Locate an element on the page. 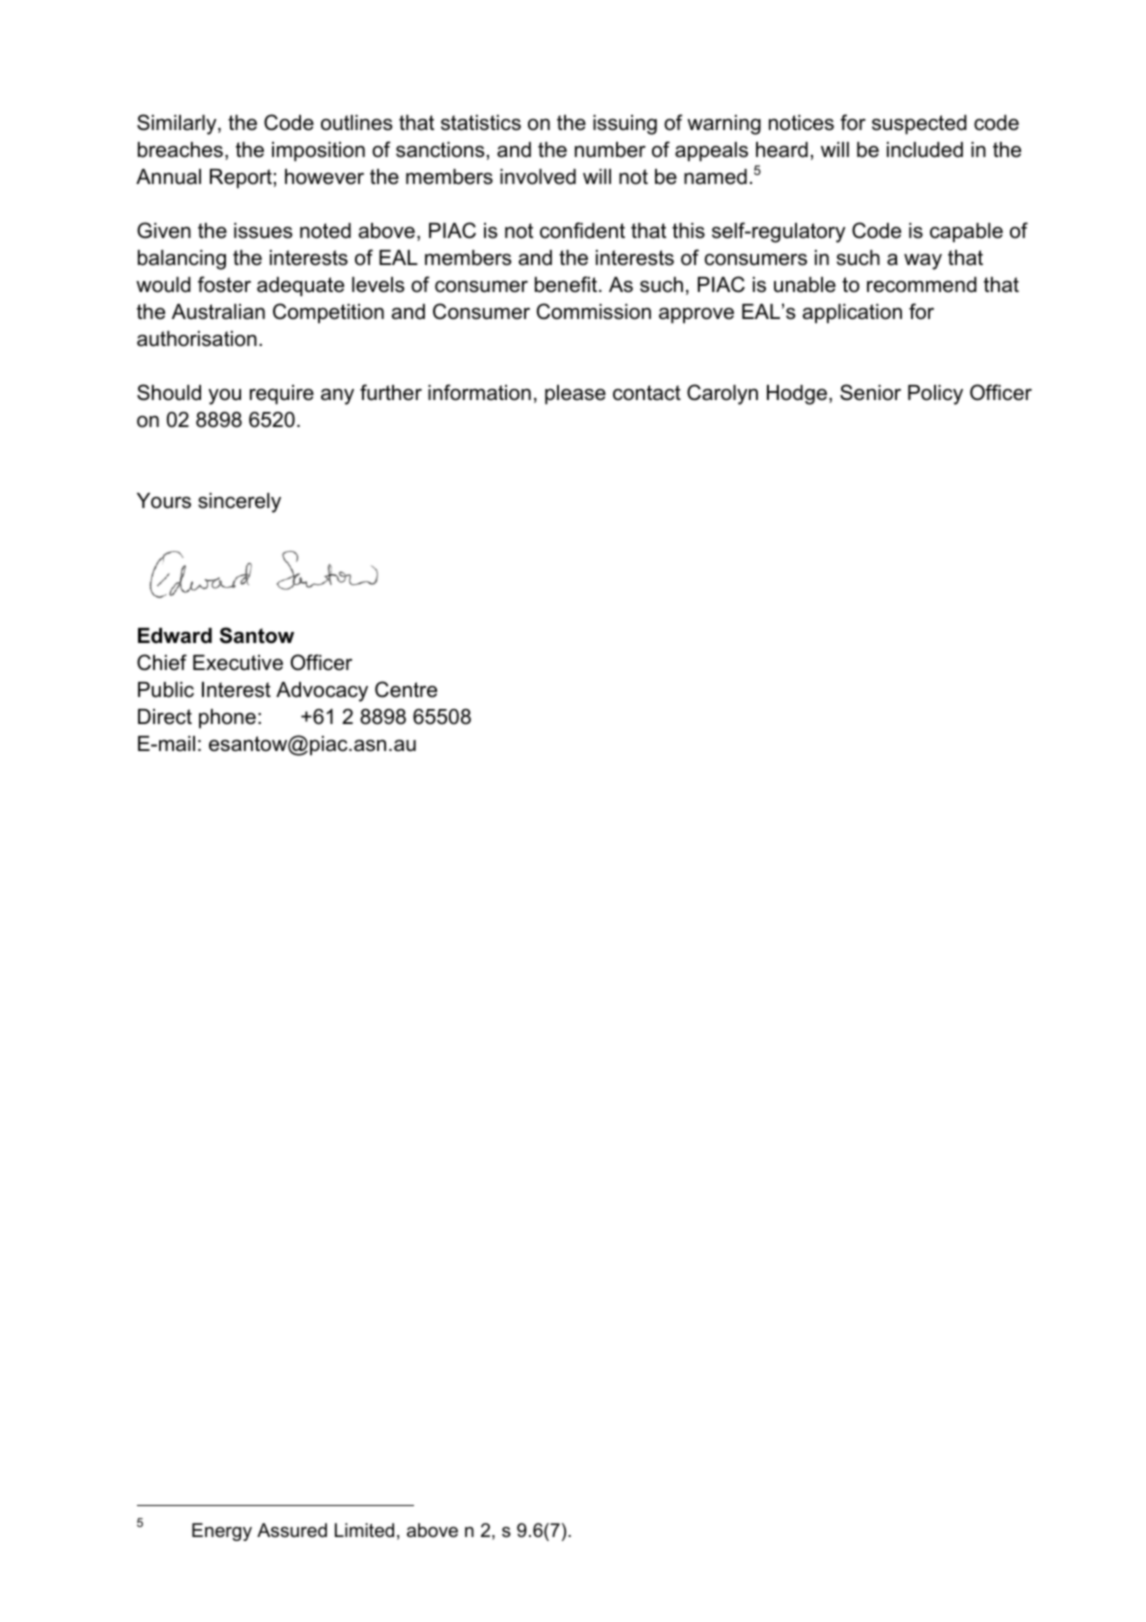 This document has height=1622, width=1146. Advocacy is located at coordinates (322, 692).
